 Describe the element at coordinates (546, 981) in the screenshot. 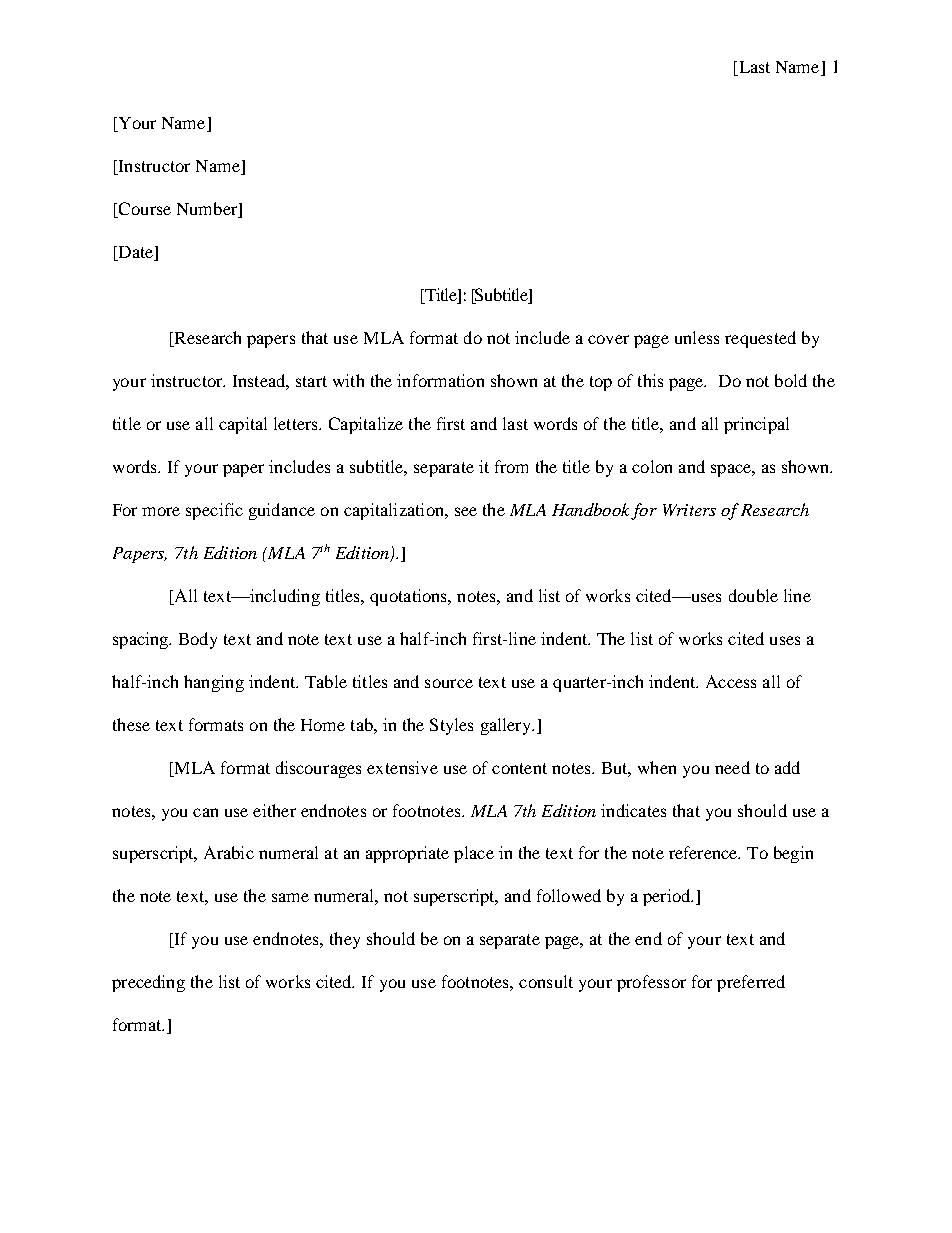

I see `consult` at that location.
